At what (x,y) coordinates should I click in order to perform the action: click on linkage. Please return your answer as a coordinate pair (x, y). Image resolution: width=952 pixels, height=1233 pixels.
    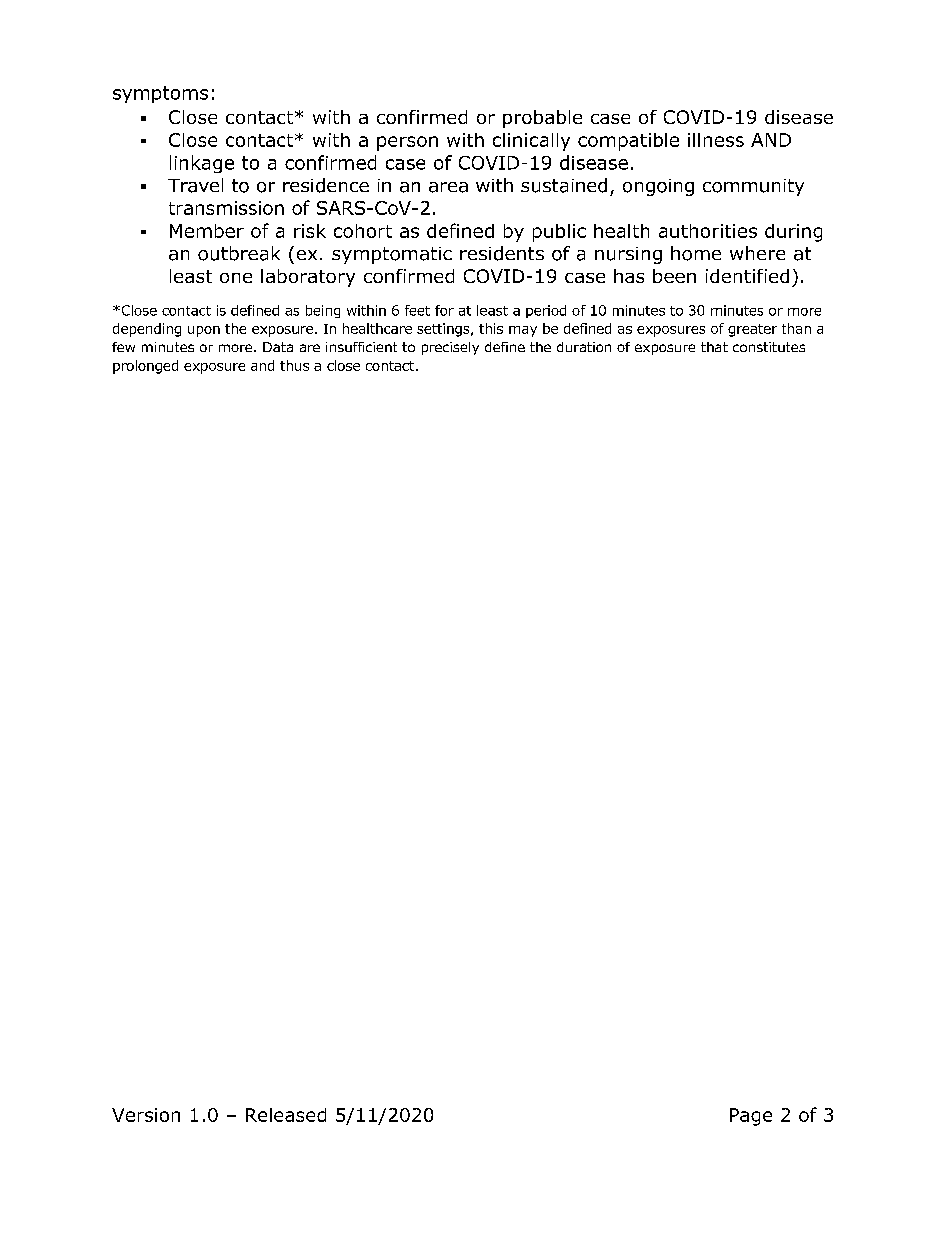
    Looking at the image, I should click on (202, 164).
